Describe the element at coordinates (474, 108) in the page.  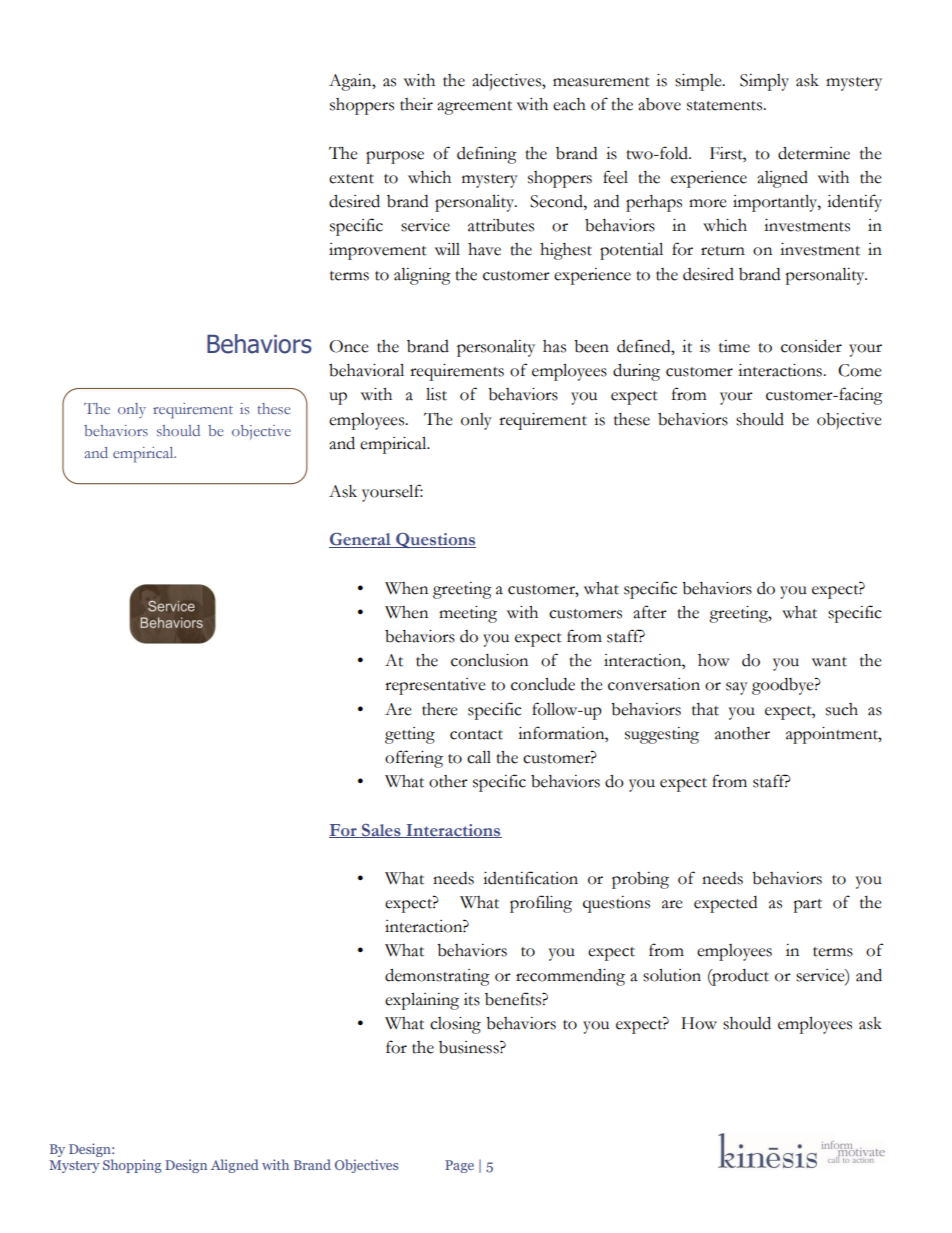
I see `agreement` at that location.
